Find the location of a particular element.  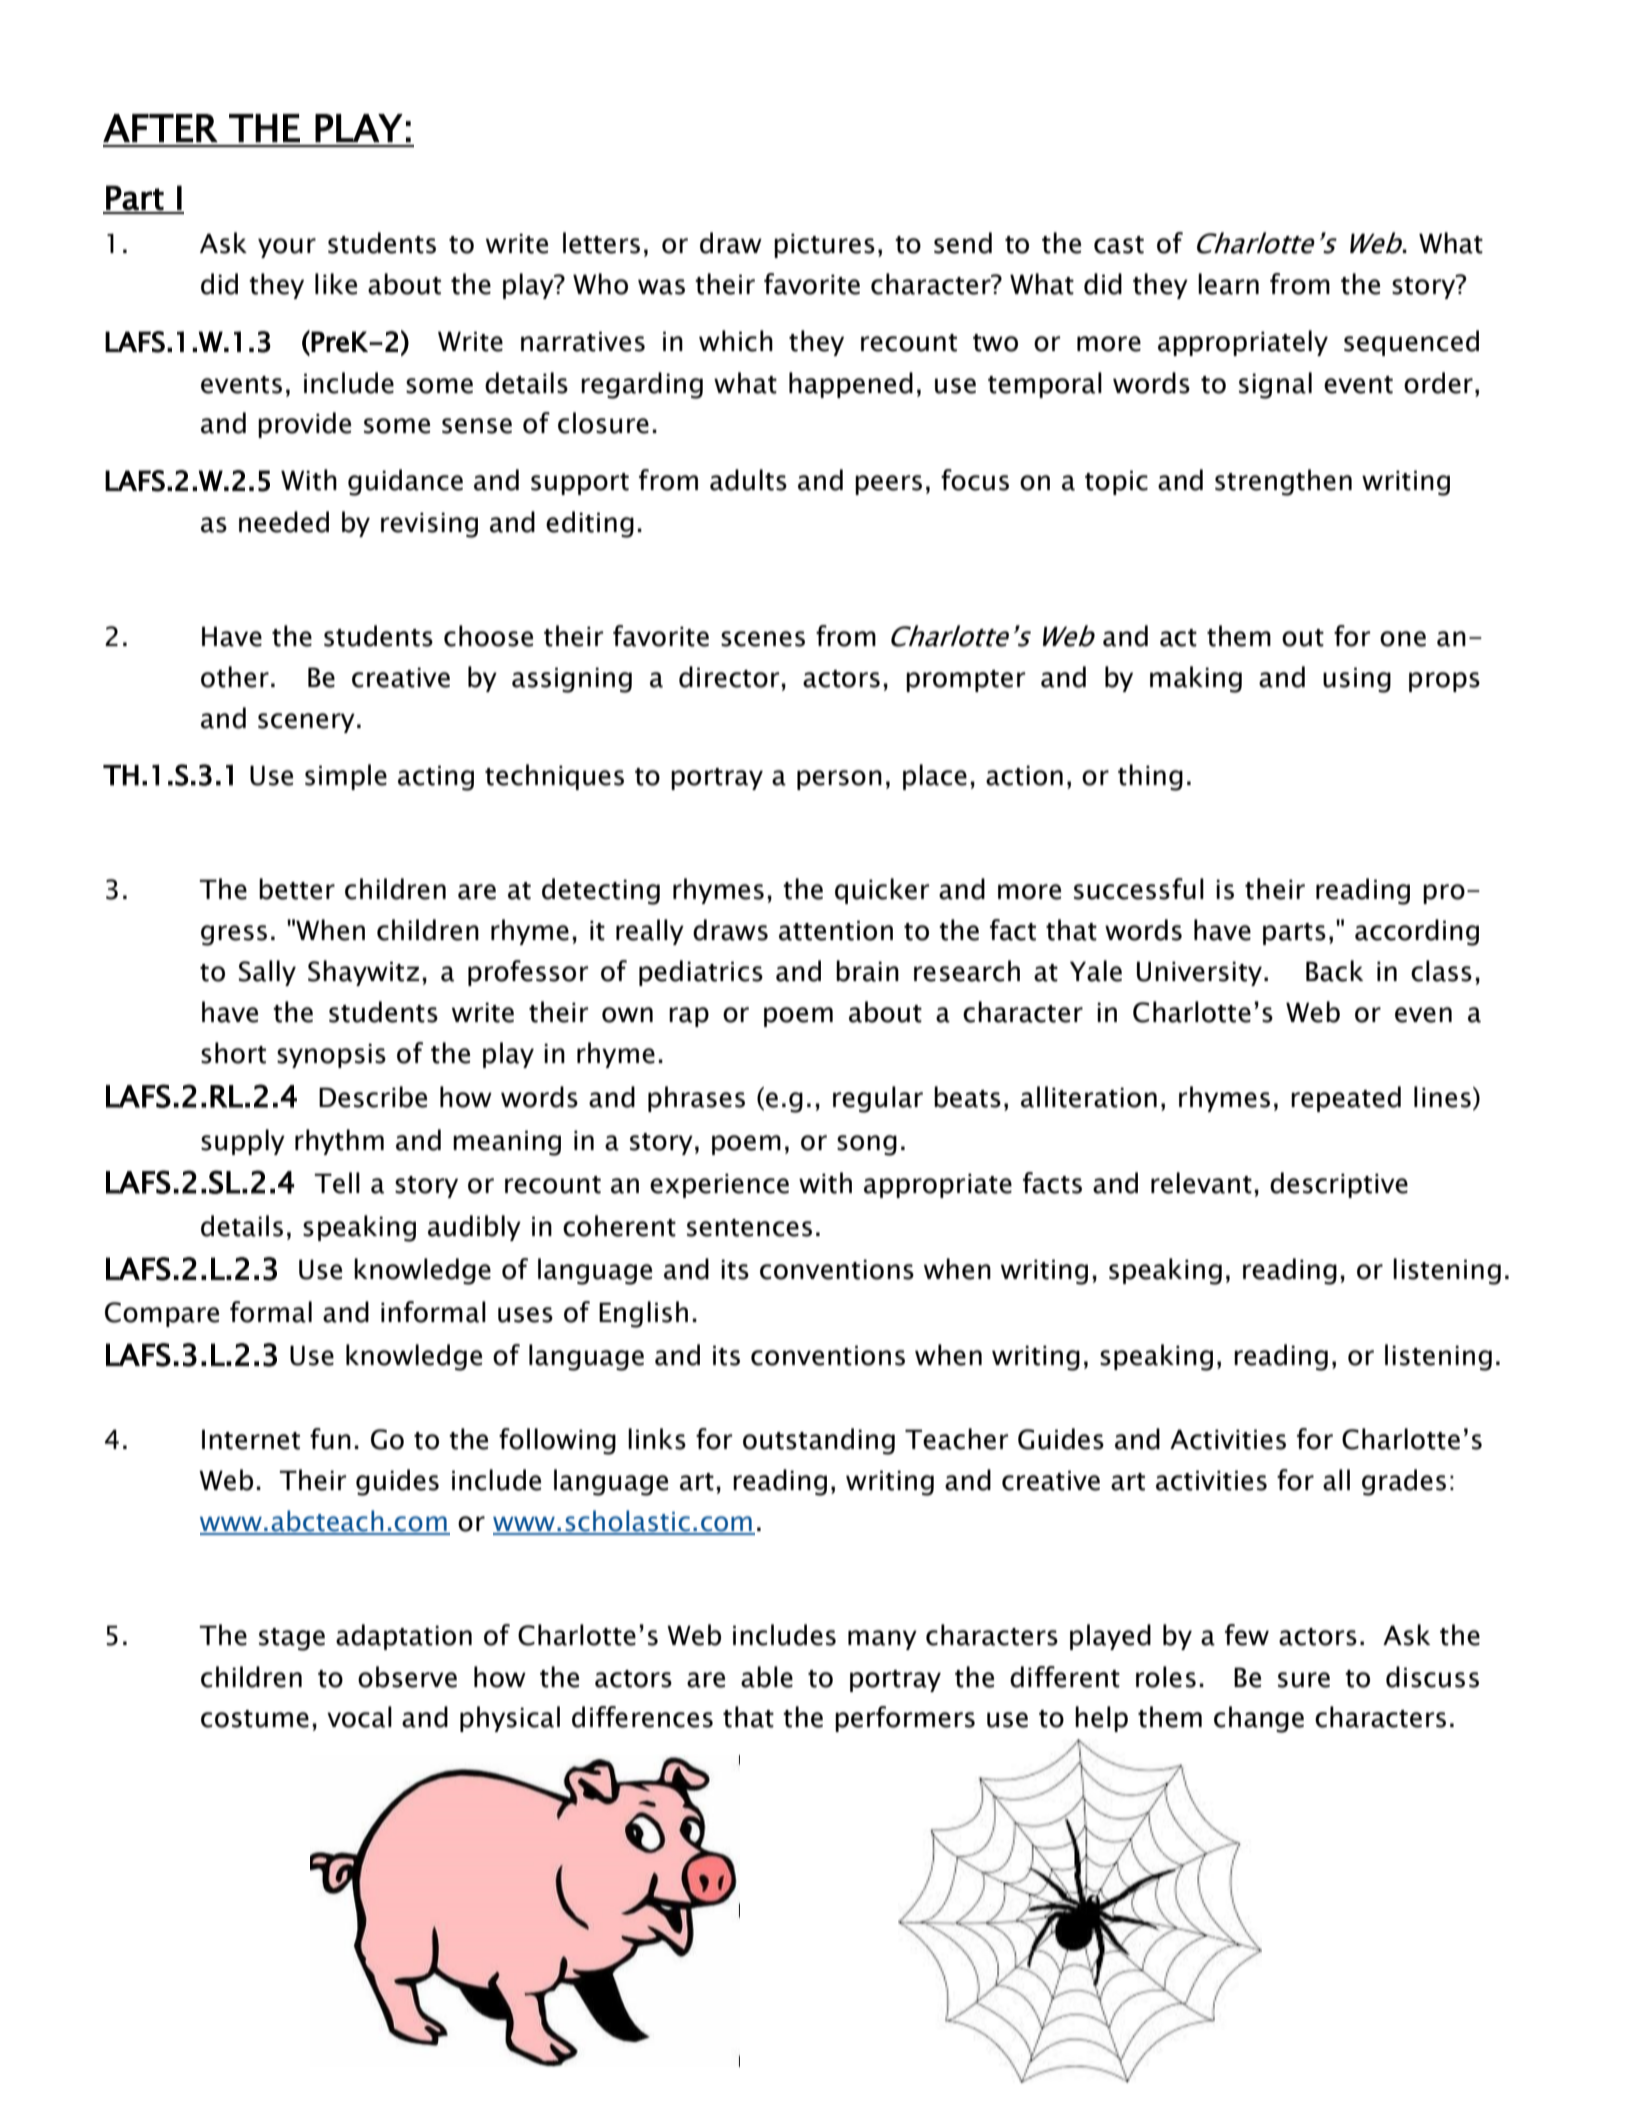

pictures is located at coordinates (824, 245).
